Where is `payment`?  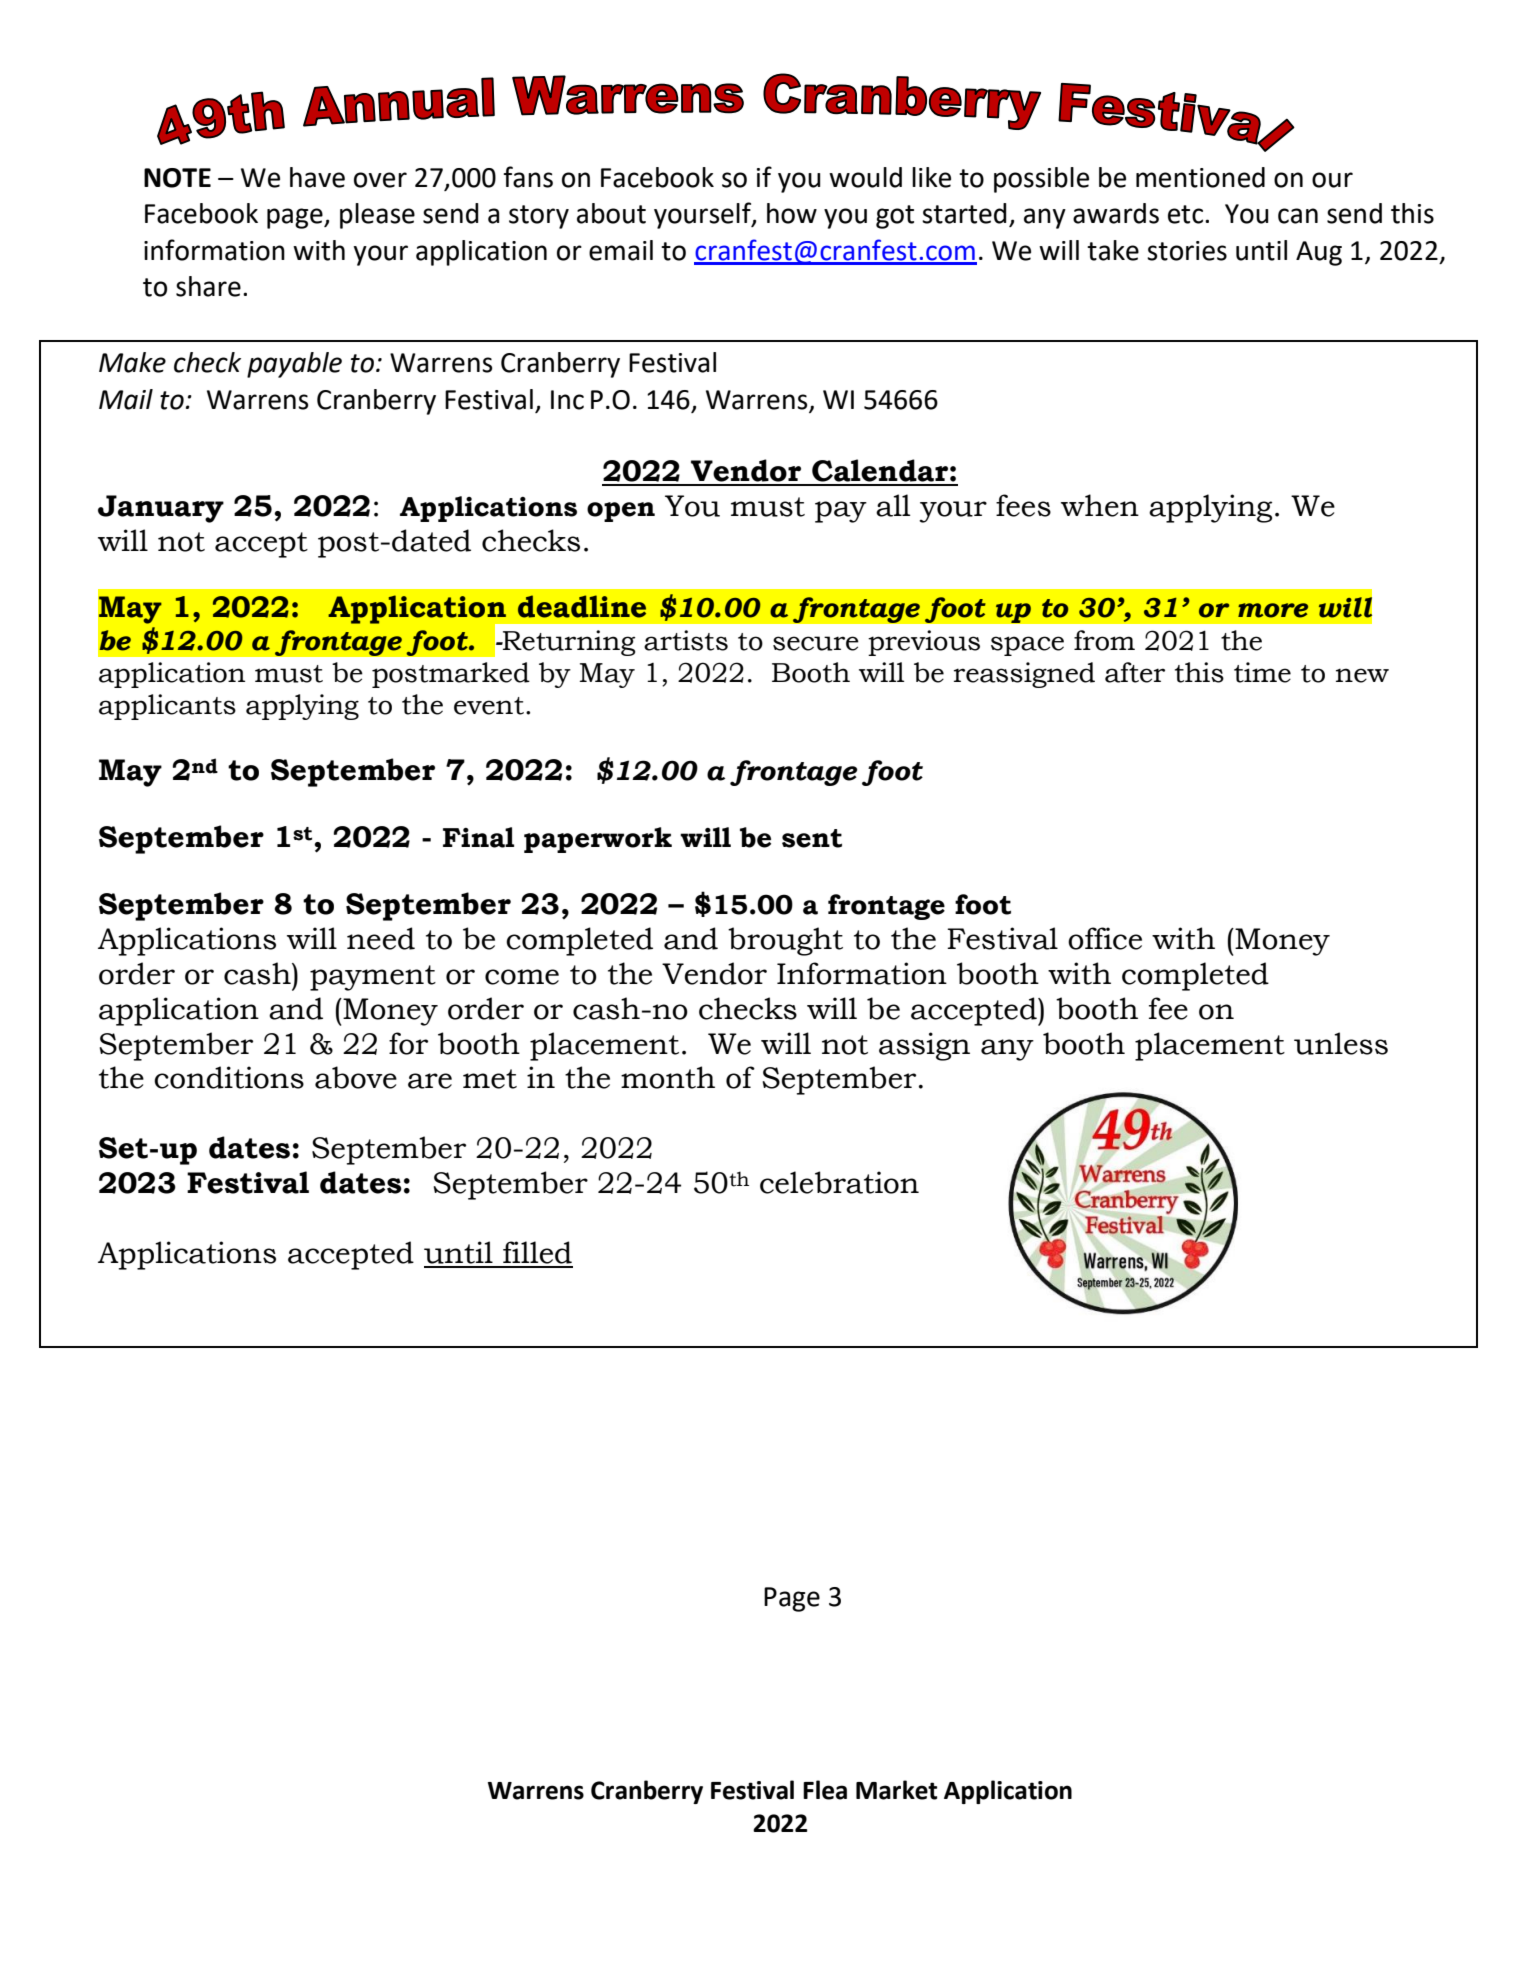 payment is located at coordinates (373, 978).
